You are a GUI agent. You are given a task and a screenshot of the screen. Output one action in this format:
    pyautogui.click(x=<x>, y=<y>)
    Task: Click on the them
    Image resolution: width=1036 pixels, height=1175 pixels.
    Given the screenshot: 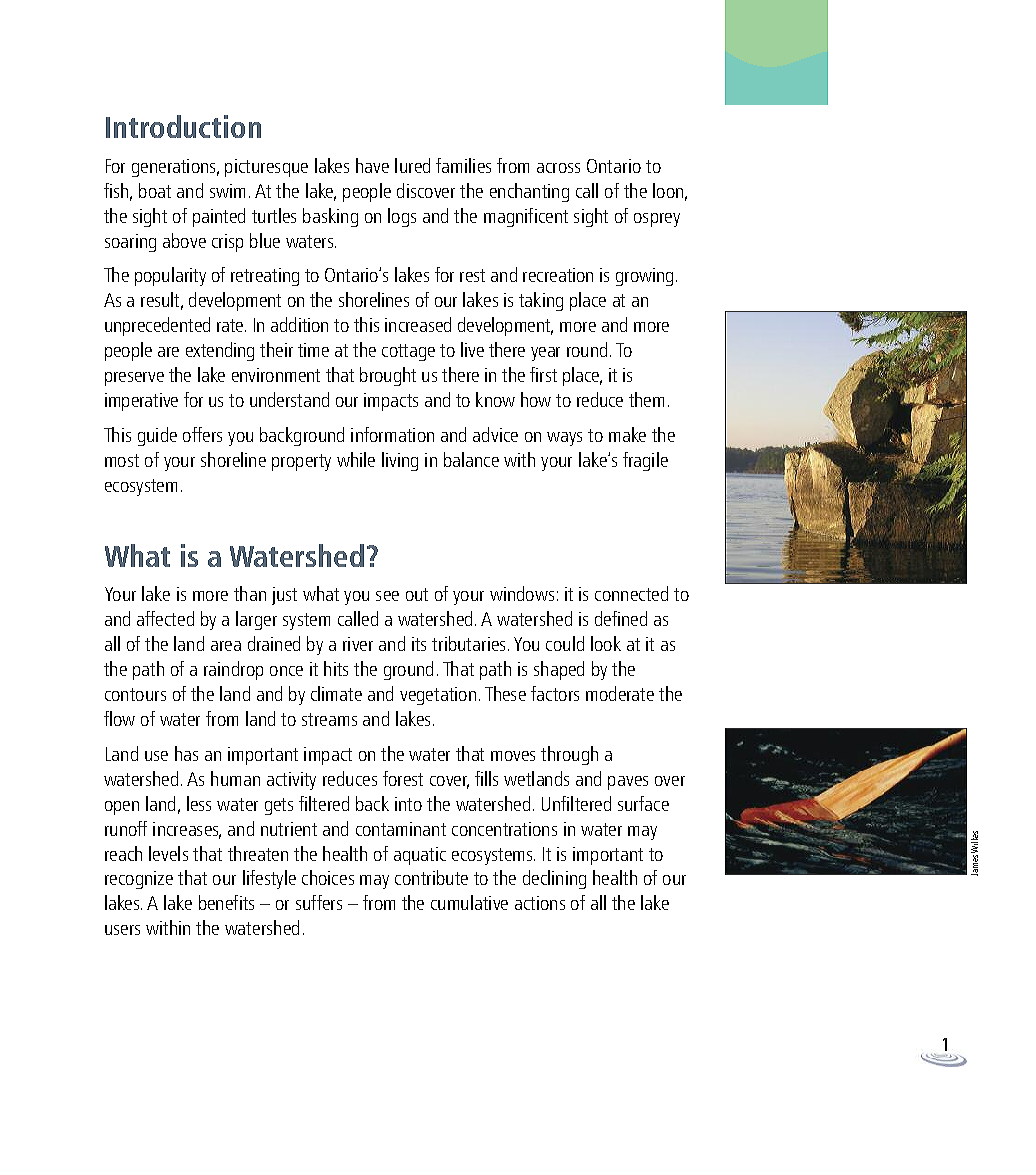 What is the action you would take?
    pyautogui.click(x=646, y=399)
